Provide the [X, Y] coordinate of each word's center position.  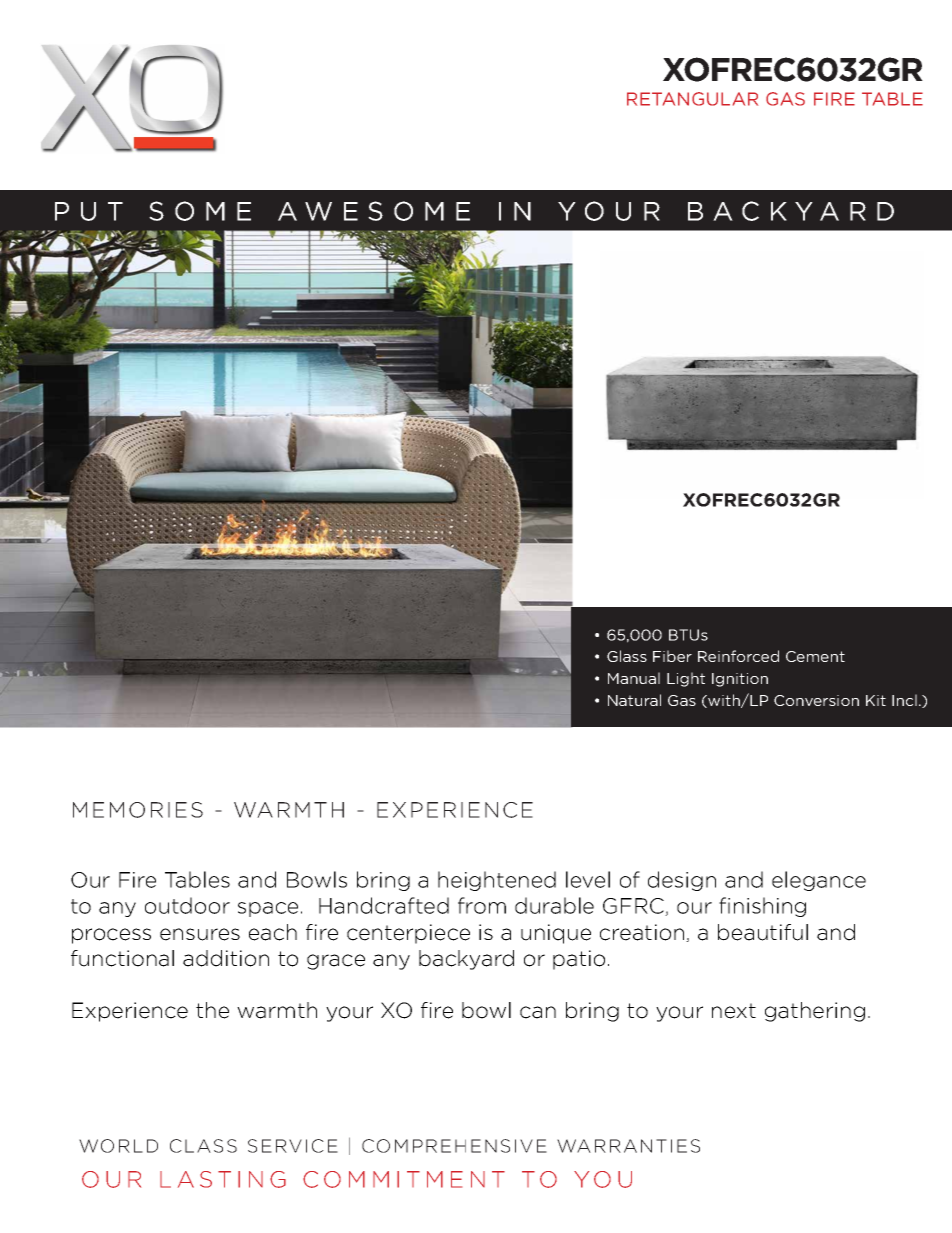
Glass [627, 656]
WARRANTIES [628, 1146]
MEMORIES [138, 810]
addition [226, 958]
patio [579, 960]
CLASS [203, 1146]
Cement [815, 656]
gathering [815, 1012]
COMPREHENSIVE [454, 1146]
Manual [634, 678]
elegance [819, 881]
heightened [497, 881]
